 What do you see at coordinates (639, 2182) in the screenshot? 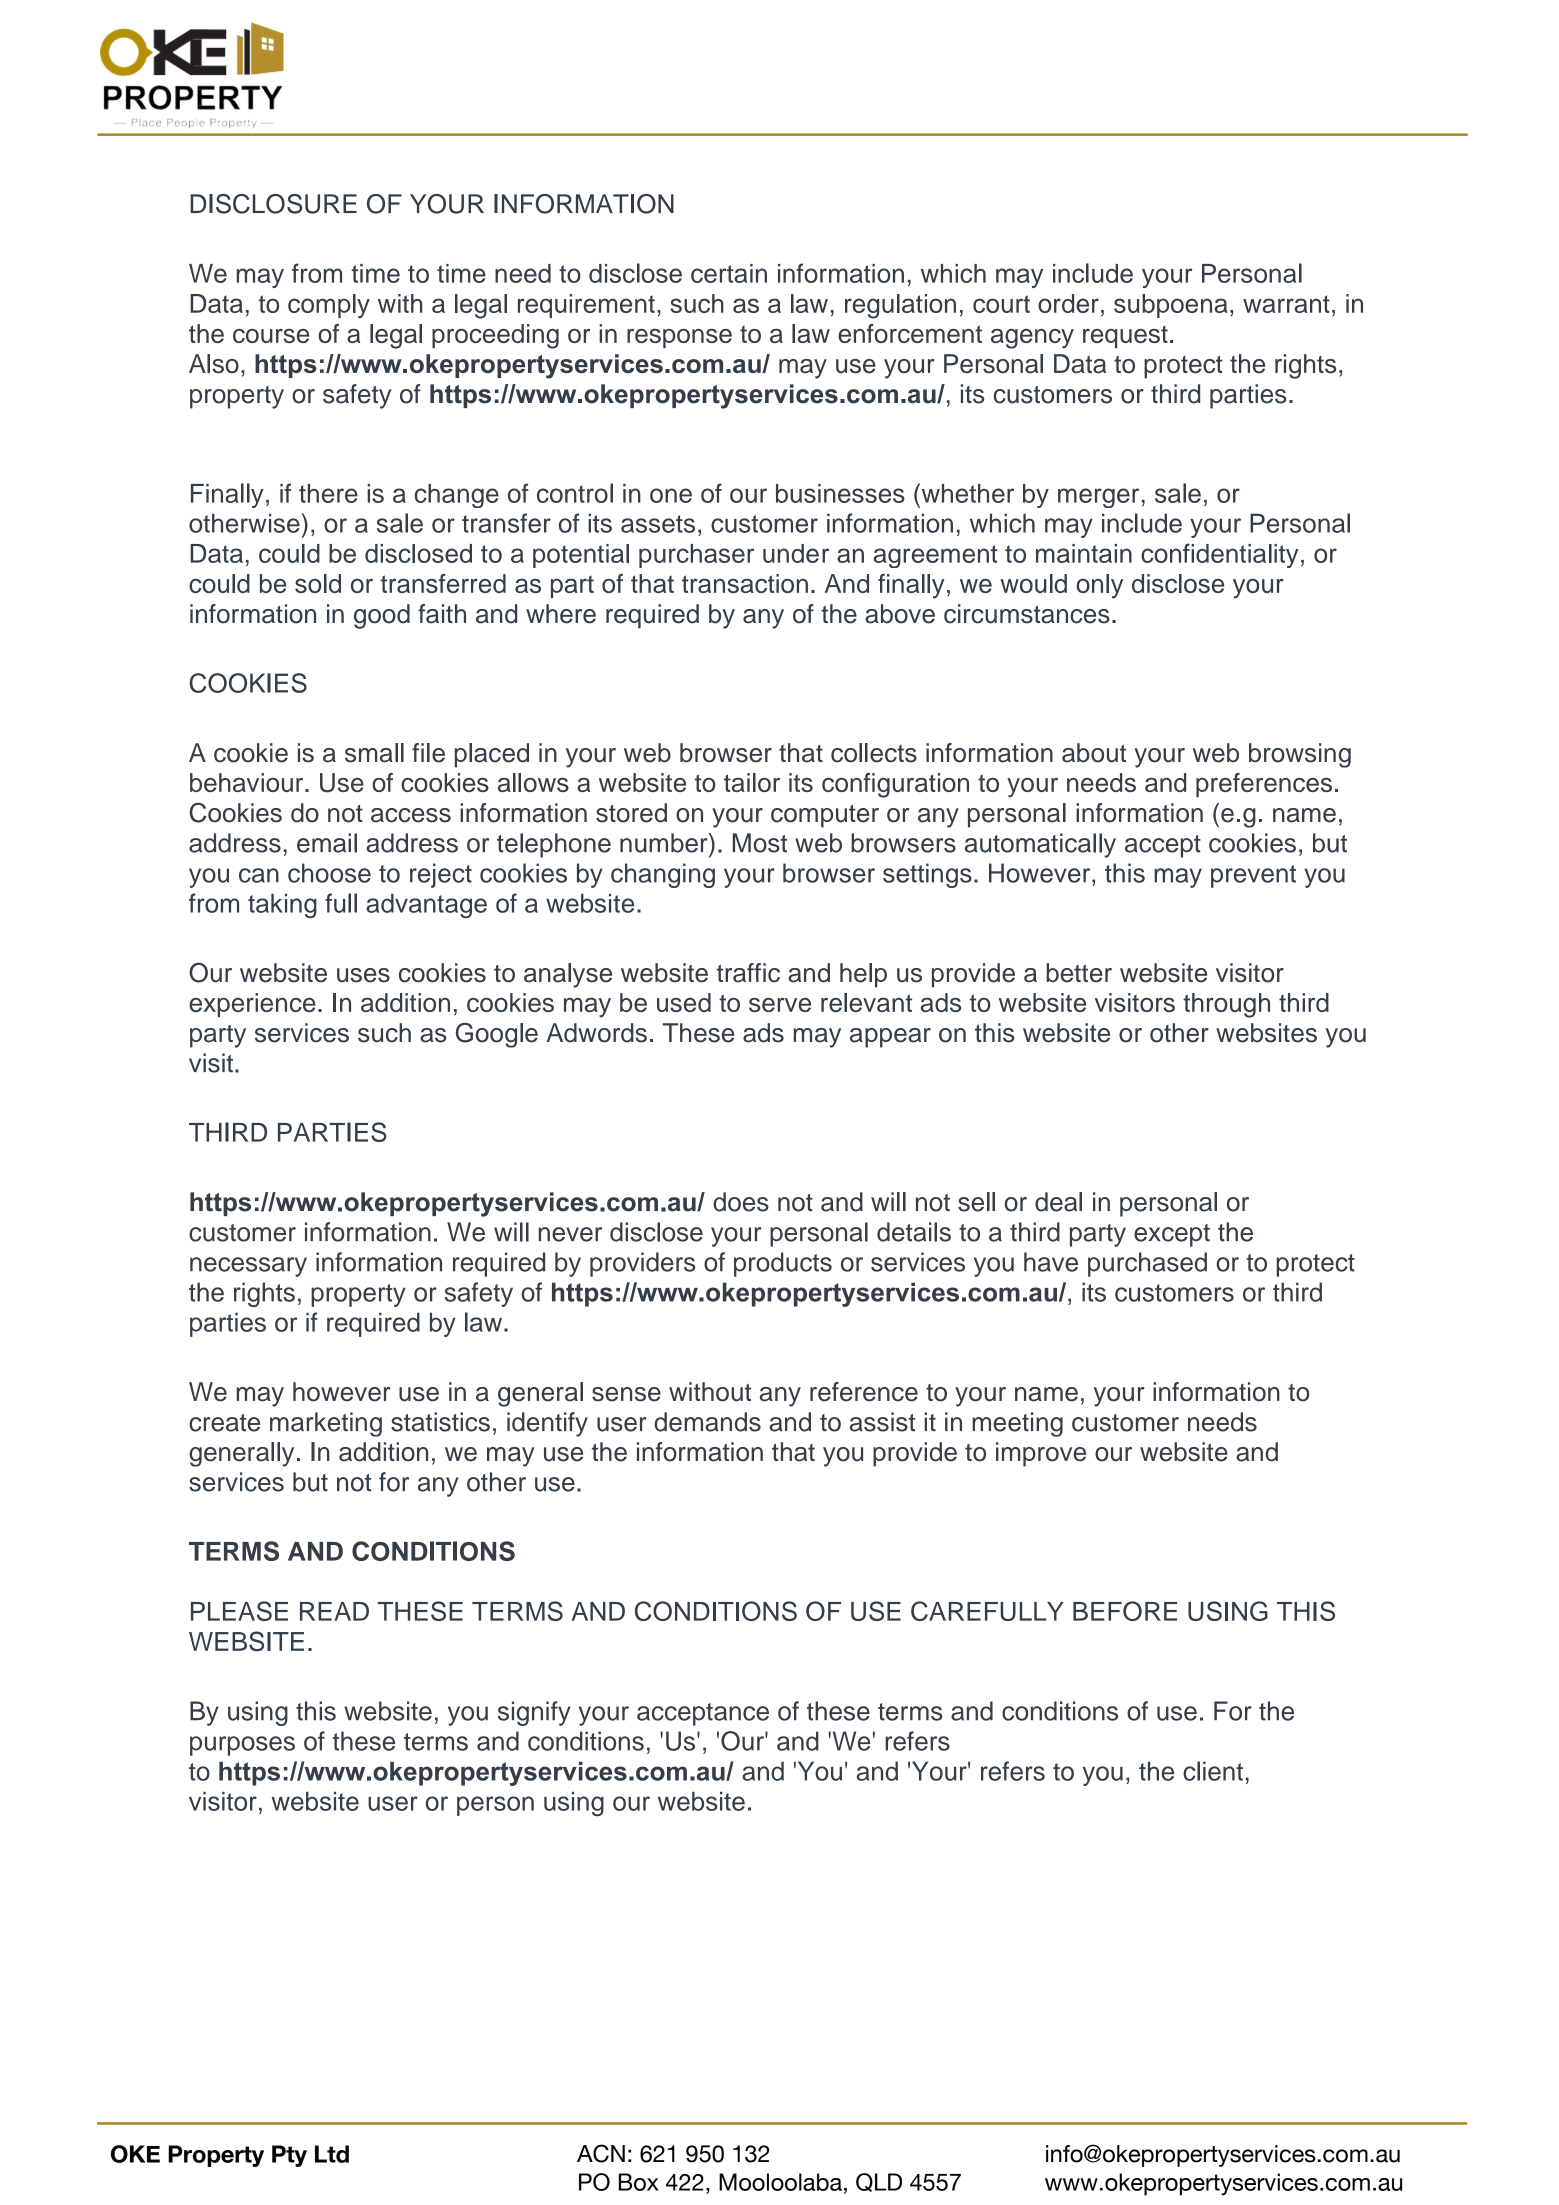
I see `Box` at bounding box center [639, 2182].
